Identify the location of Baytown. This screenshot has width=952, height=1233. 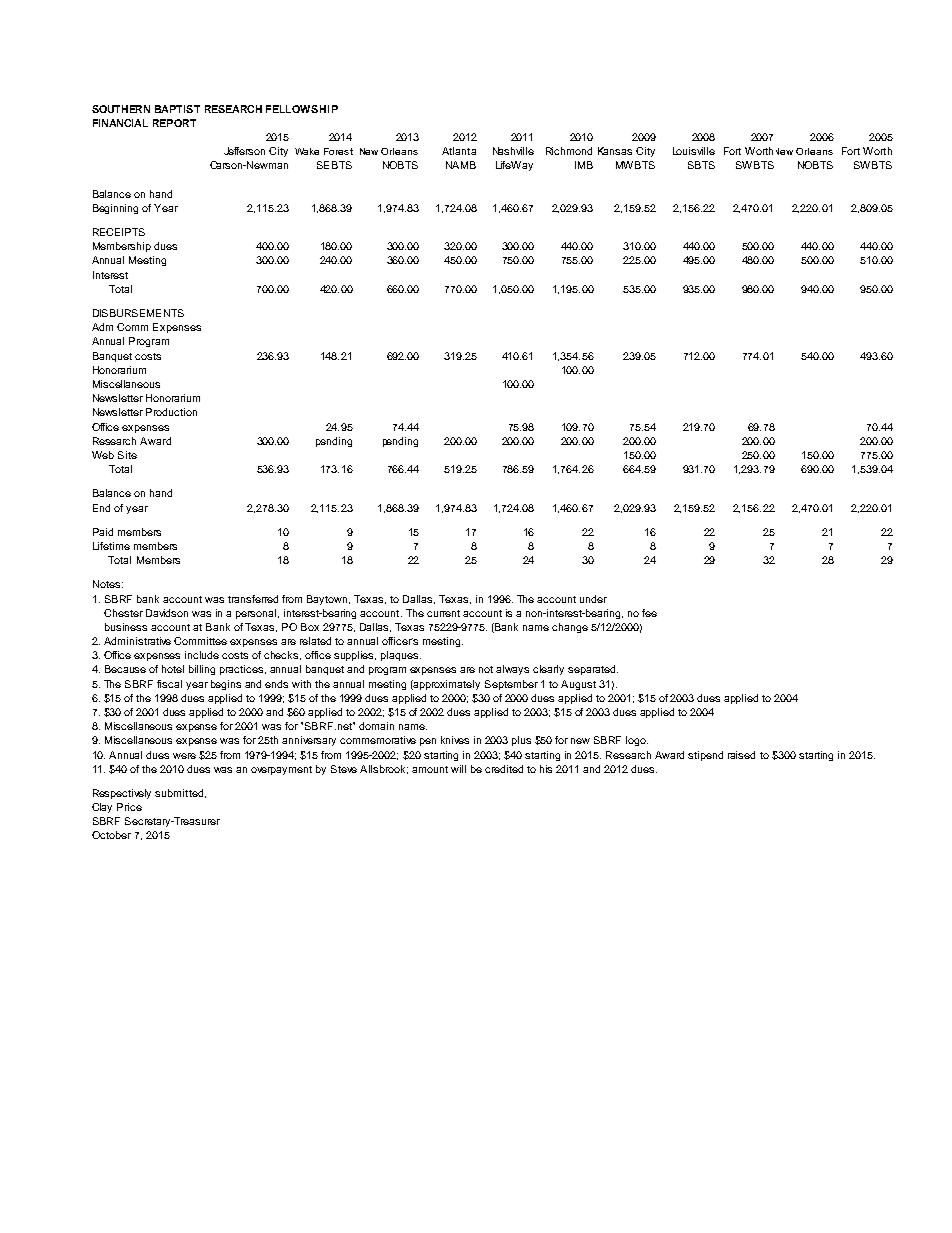
(328, 600).
